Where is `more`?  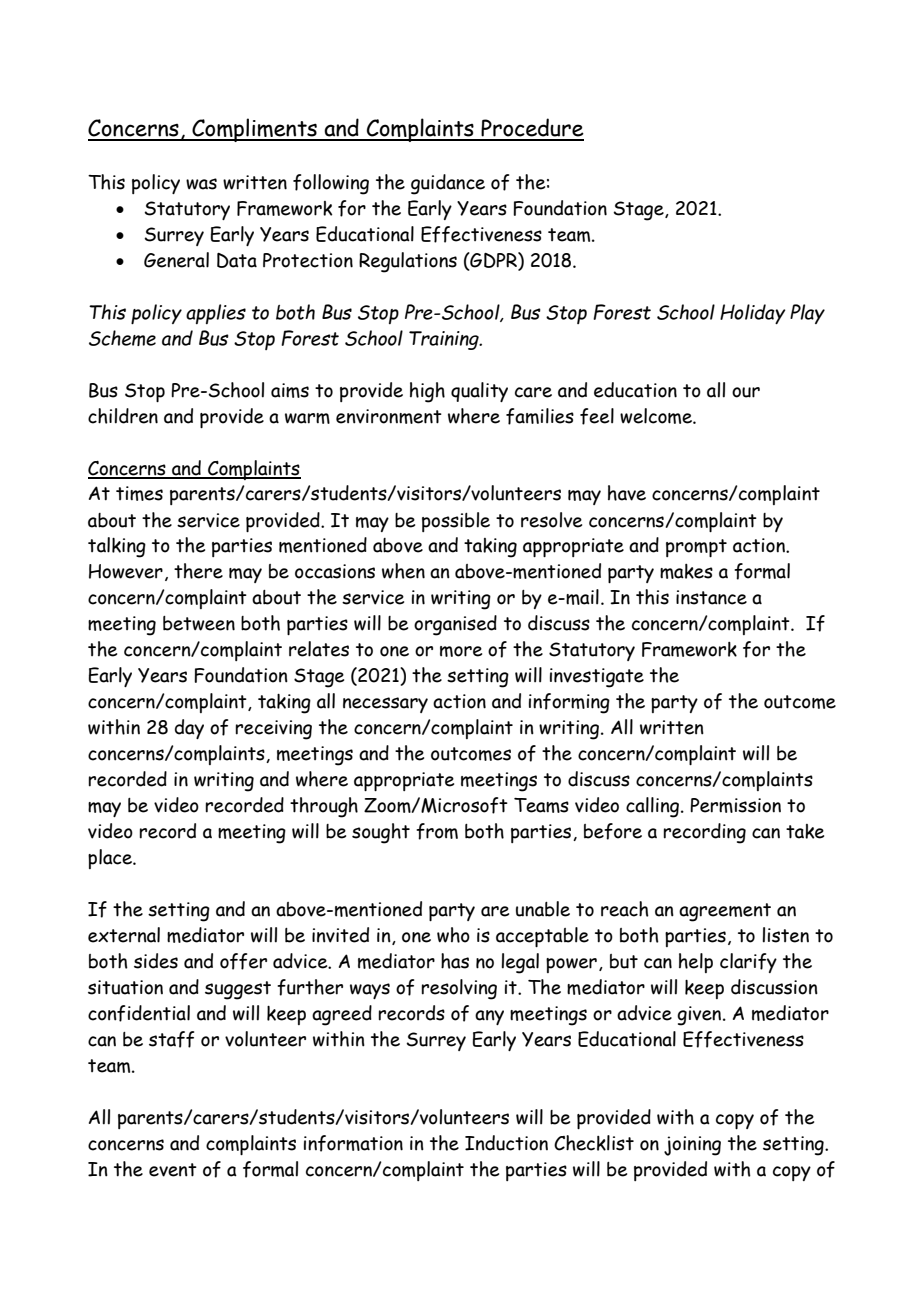
more is located at coordinates (461, 651).
